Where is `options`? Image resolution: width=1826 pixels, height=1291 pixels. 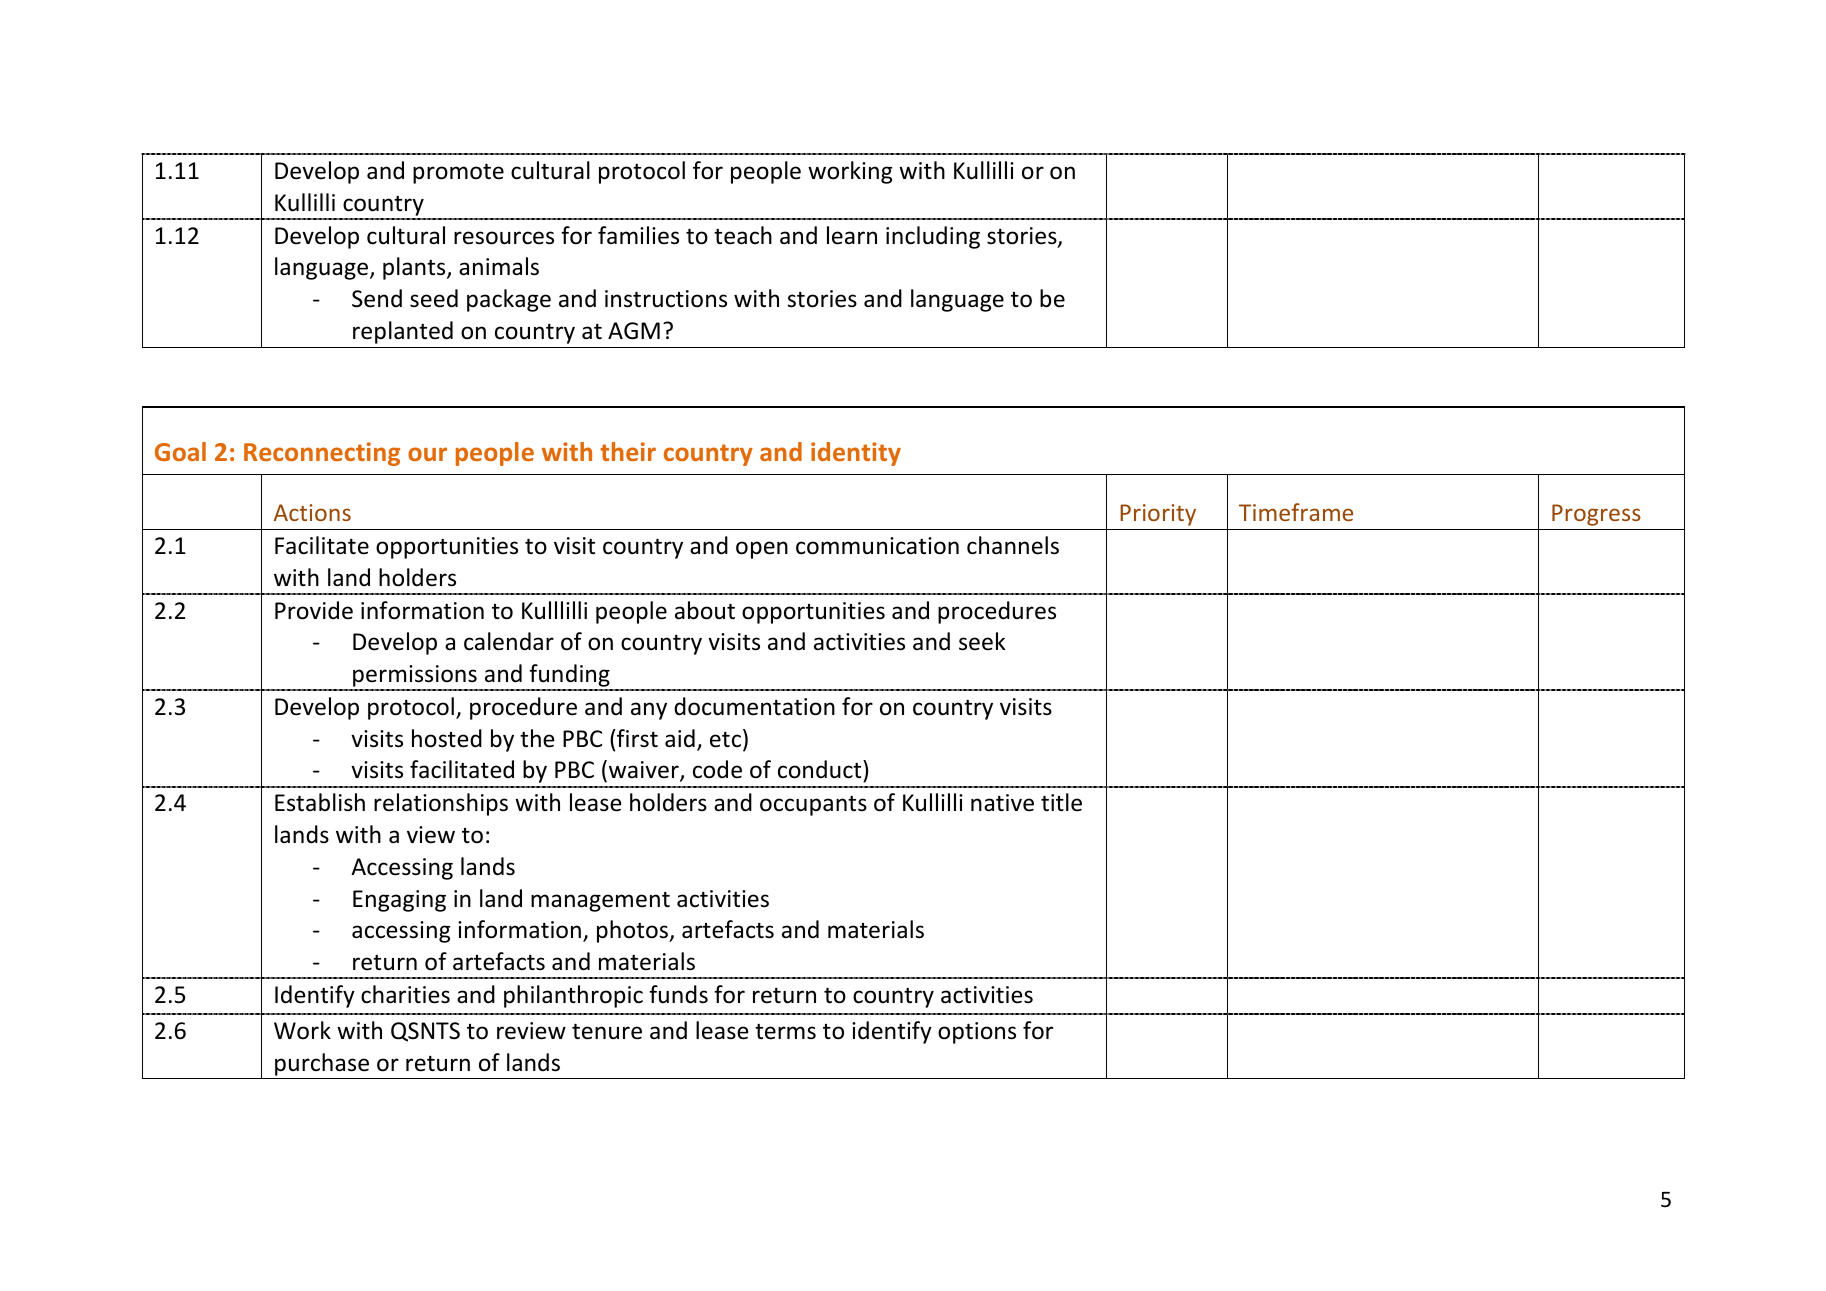 options is located at coordinates (977, 1033).
